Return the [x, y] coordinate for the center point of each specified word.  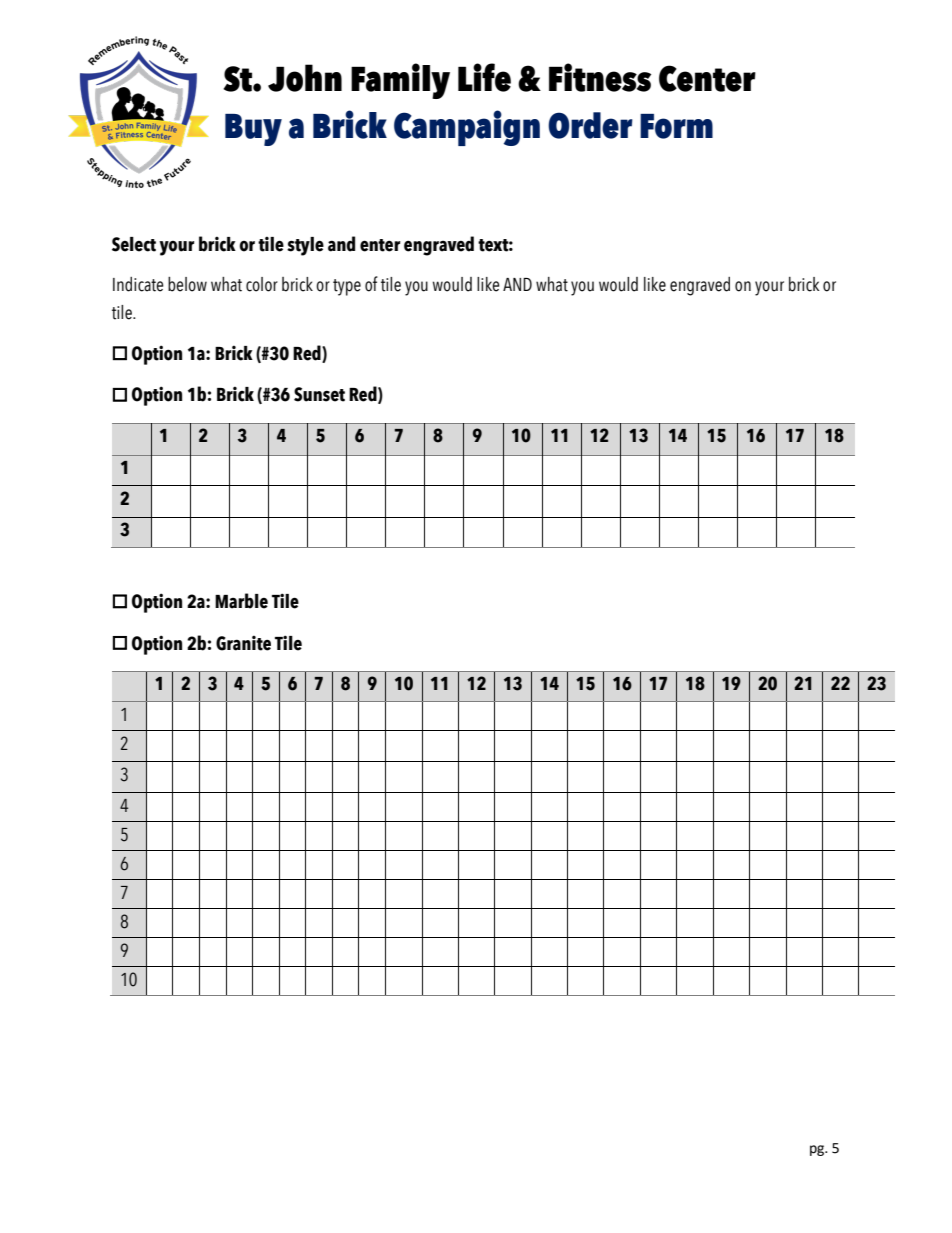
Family [400, 81]
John [305, 78]
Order [590, 125]
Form [676, 126]
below [187, 284]
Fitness [600, 77]
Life [484, 77]
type [347, 287]
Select [134, 244]
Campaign [467, 128]
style [305, 246]
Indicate [138, 284]
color [262, 284]
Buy [253, 130]
